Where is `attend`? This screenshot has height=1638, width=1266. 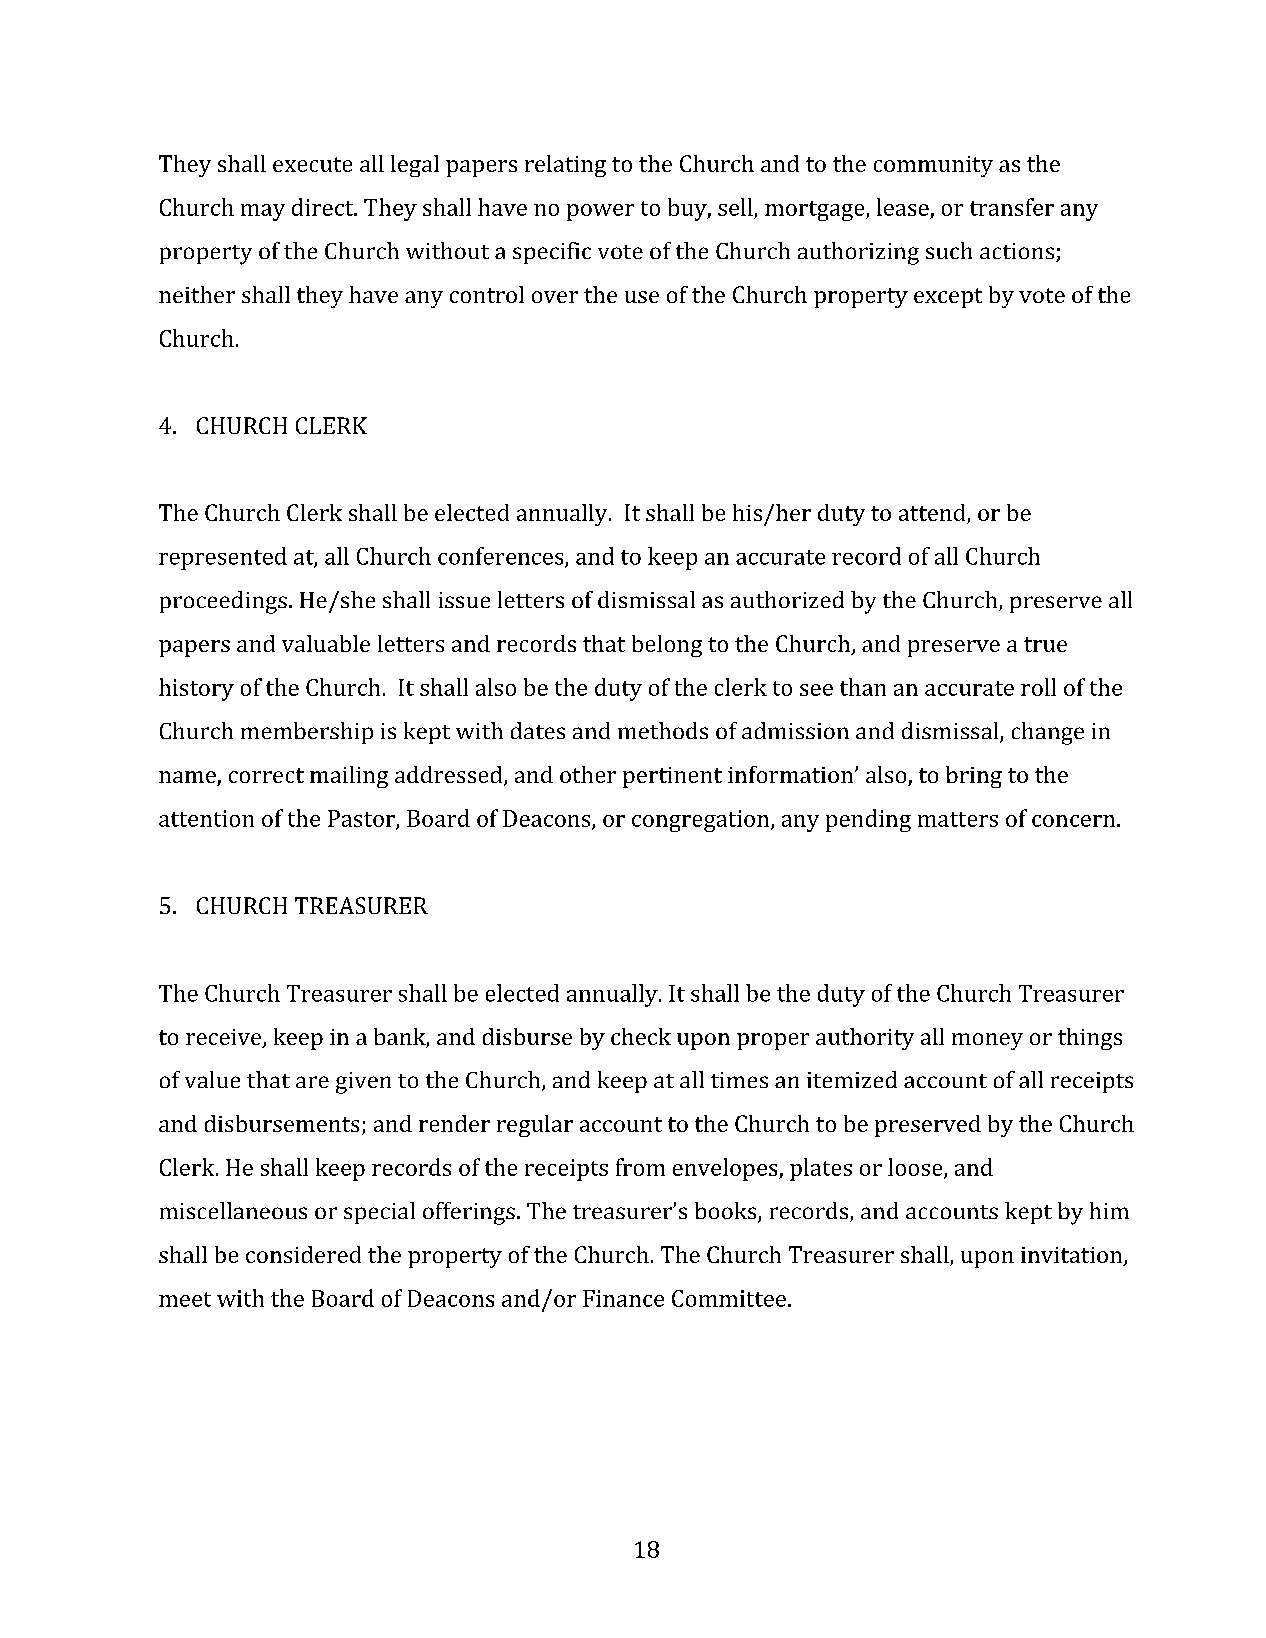
attend is located at coordinates (933, 514).
